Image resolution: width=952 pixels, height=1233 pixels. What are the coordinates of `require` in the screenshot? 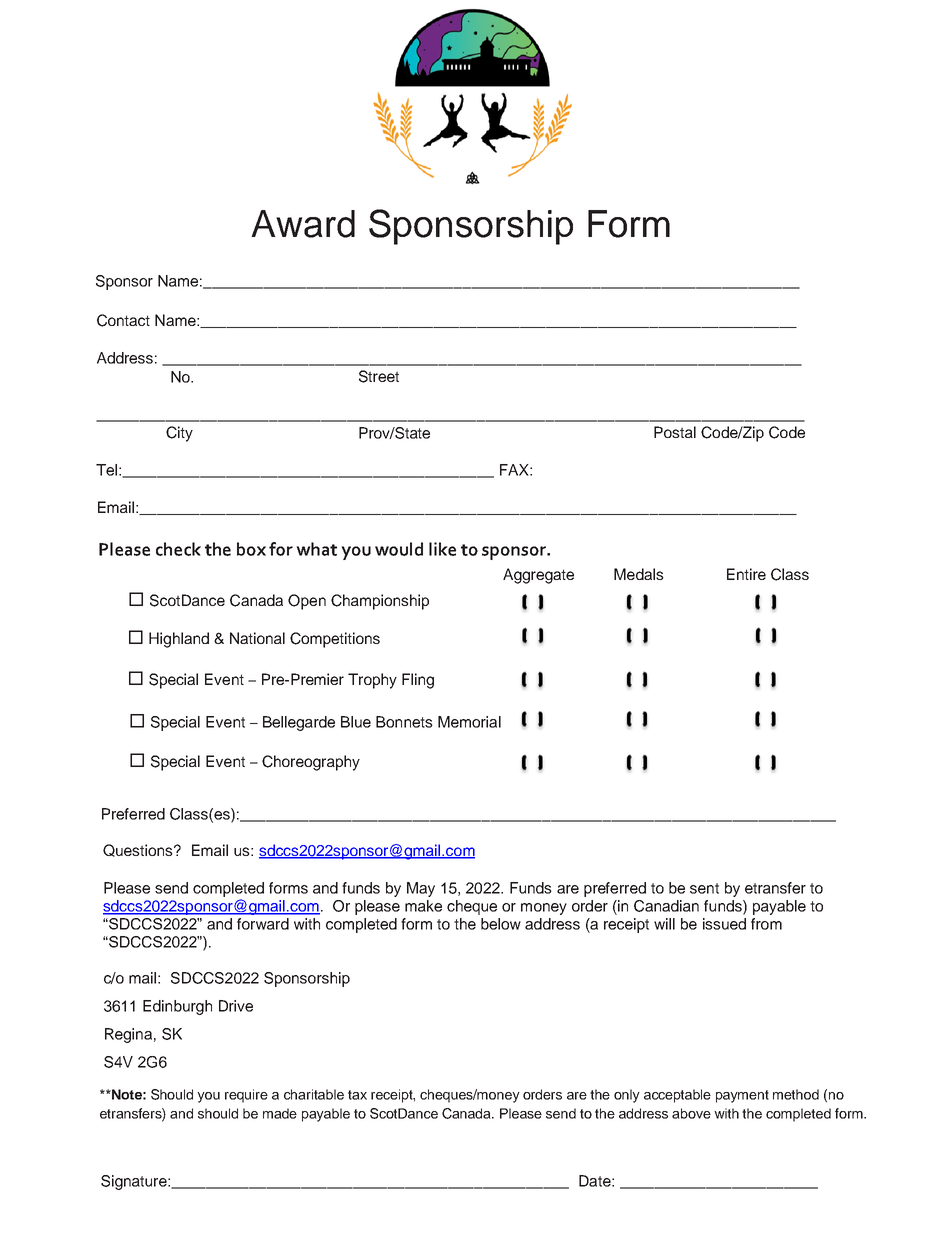 It's located at (246, 1096).
